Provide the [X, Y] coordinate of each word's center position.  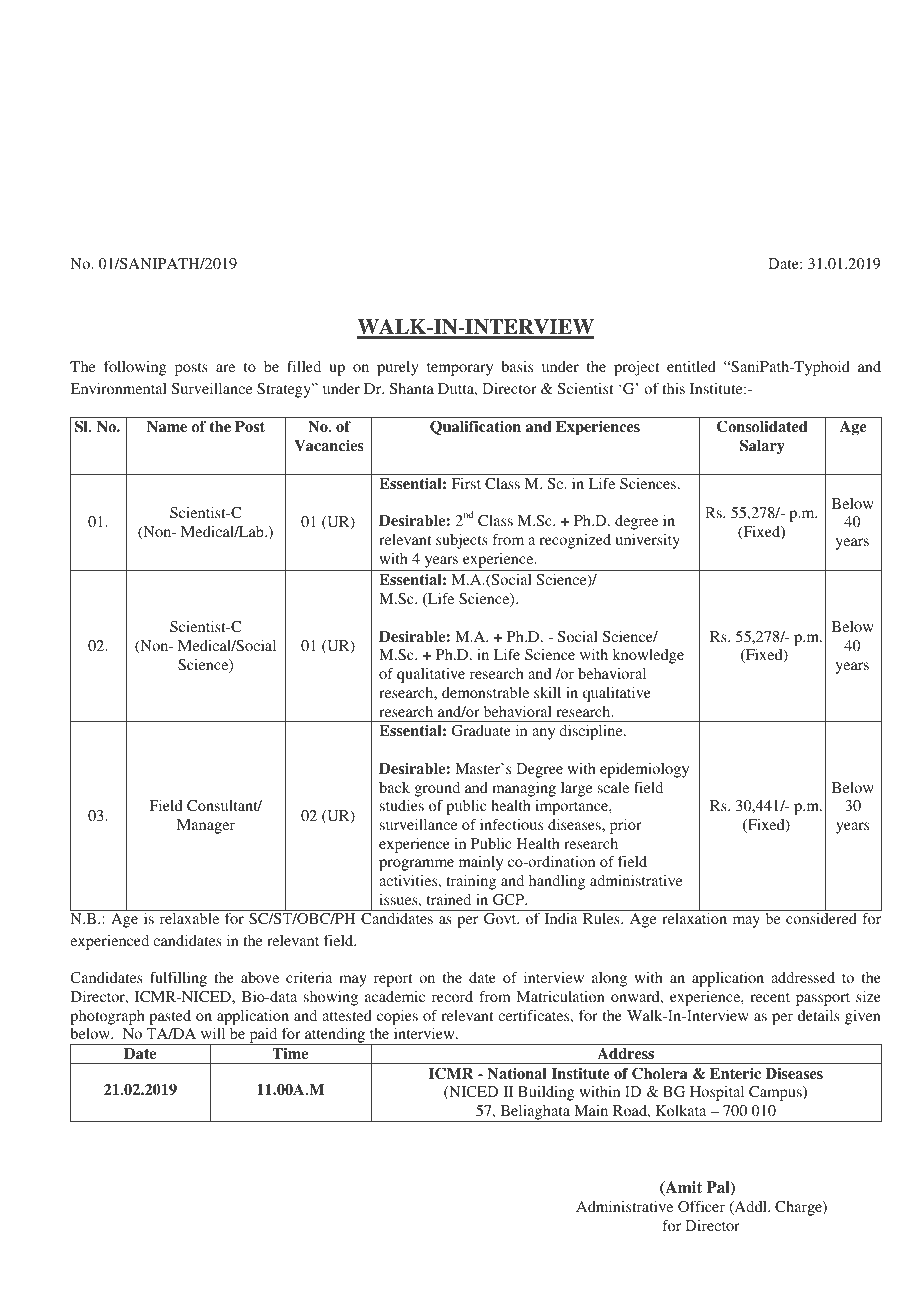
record [452, 996]
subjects [462, 541]
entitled [691, 366]
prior [626, 826]
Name [167, 426]
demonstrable [485, 692]
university [647, 541]
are [225, 368]
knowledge [648, 656]
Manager [206, 826]
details [819, 1015]
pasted [170, 1017]
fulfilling [178, 979]
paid [263, 1036]
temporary [460, 369]
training [471, 882]
